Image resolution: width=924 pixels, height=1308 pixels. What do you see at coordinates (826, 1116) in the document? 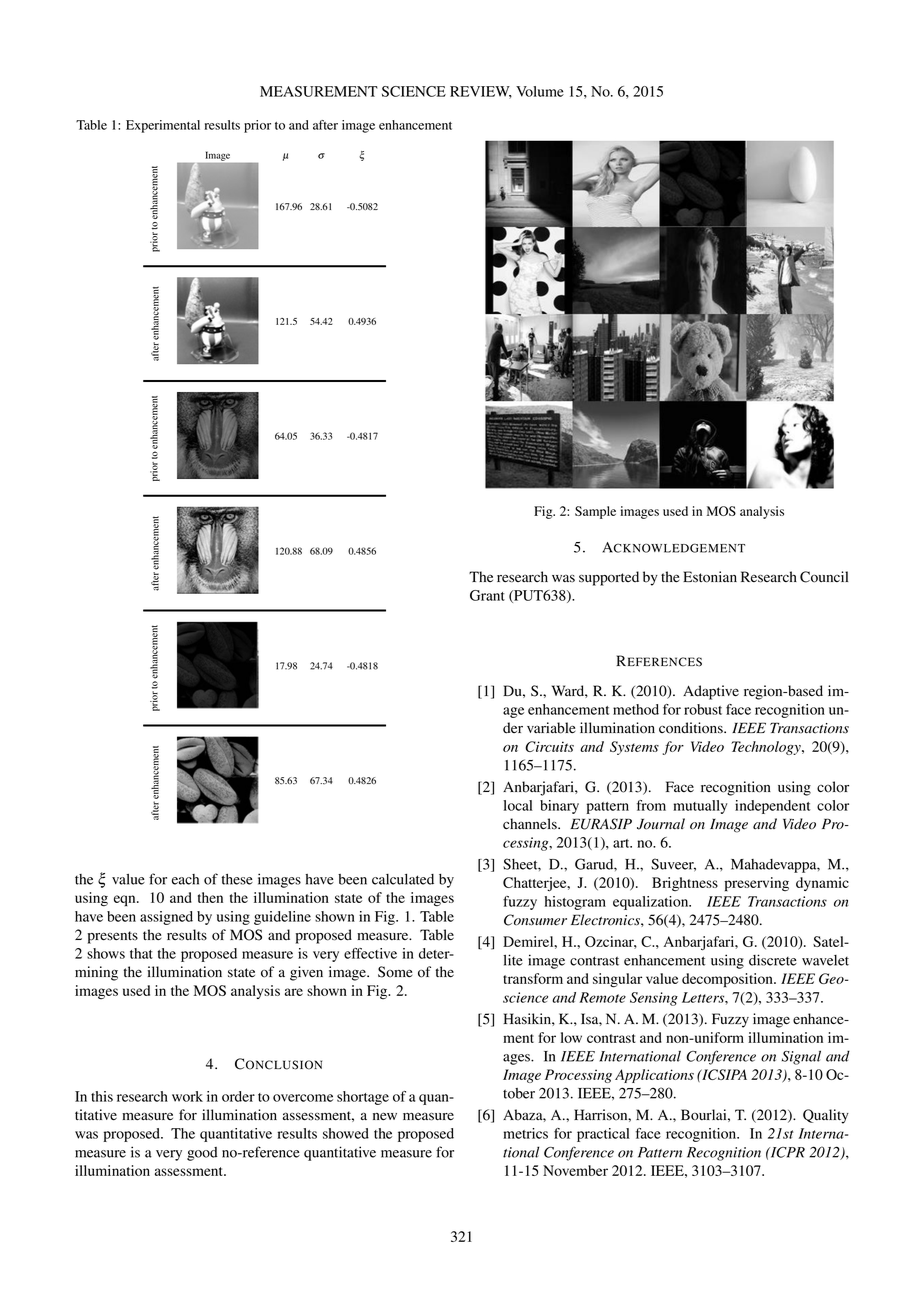
I see `Quality` at bounding box center [826, 1116].
